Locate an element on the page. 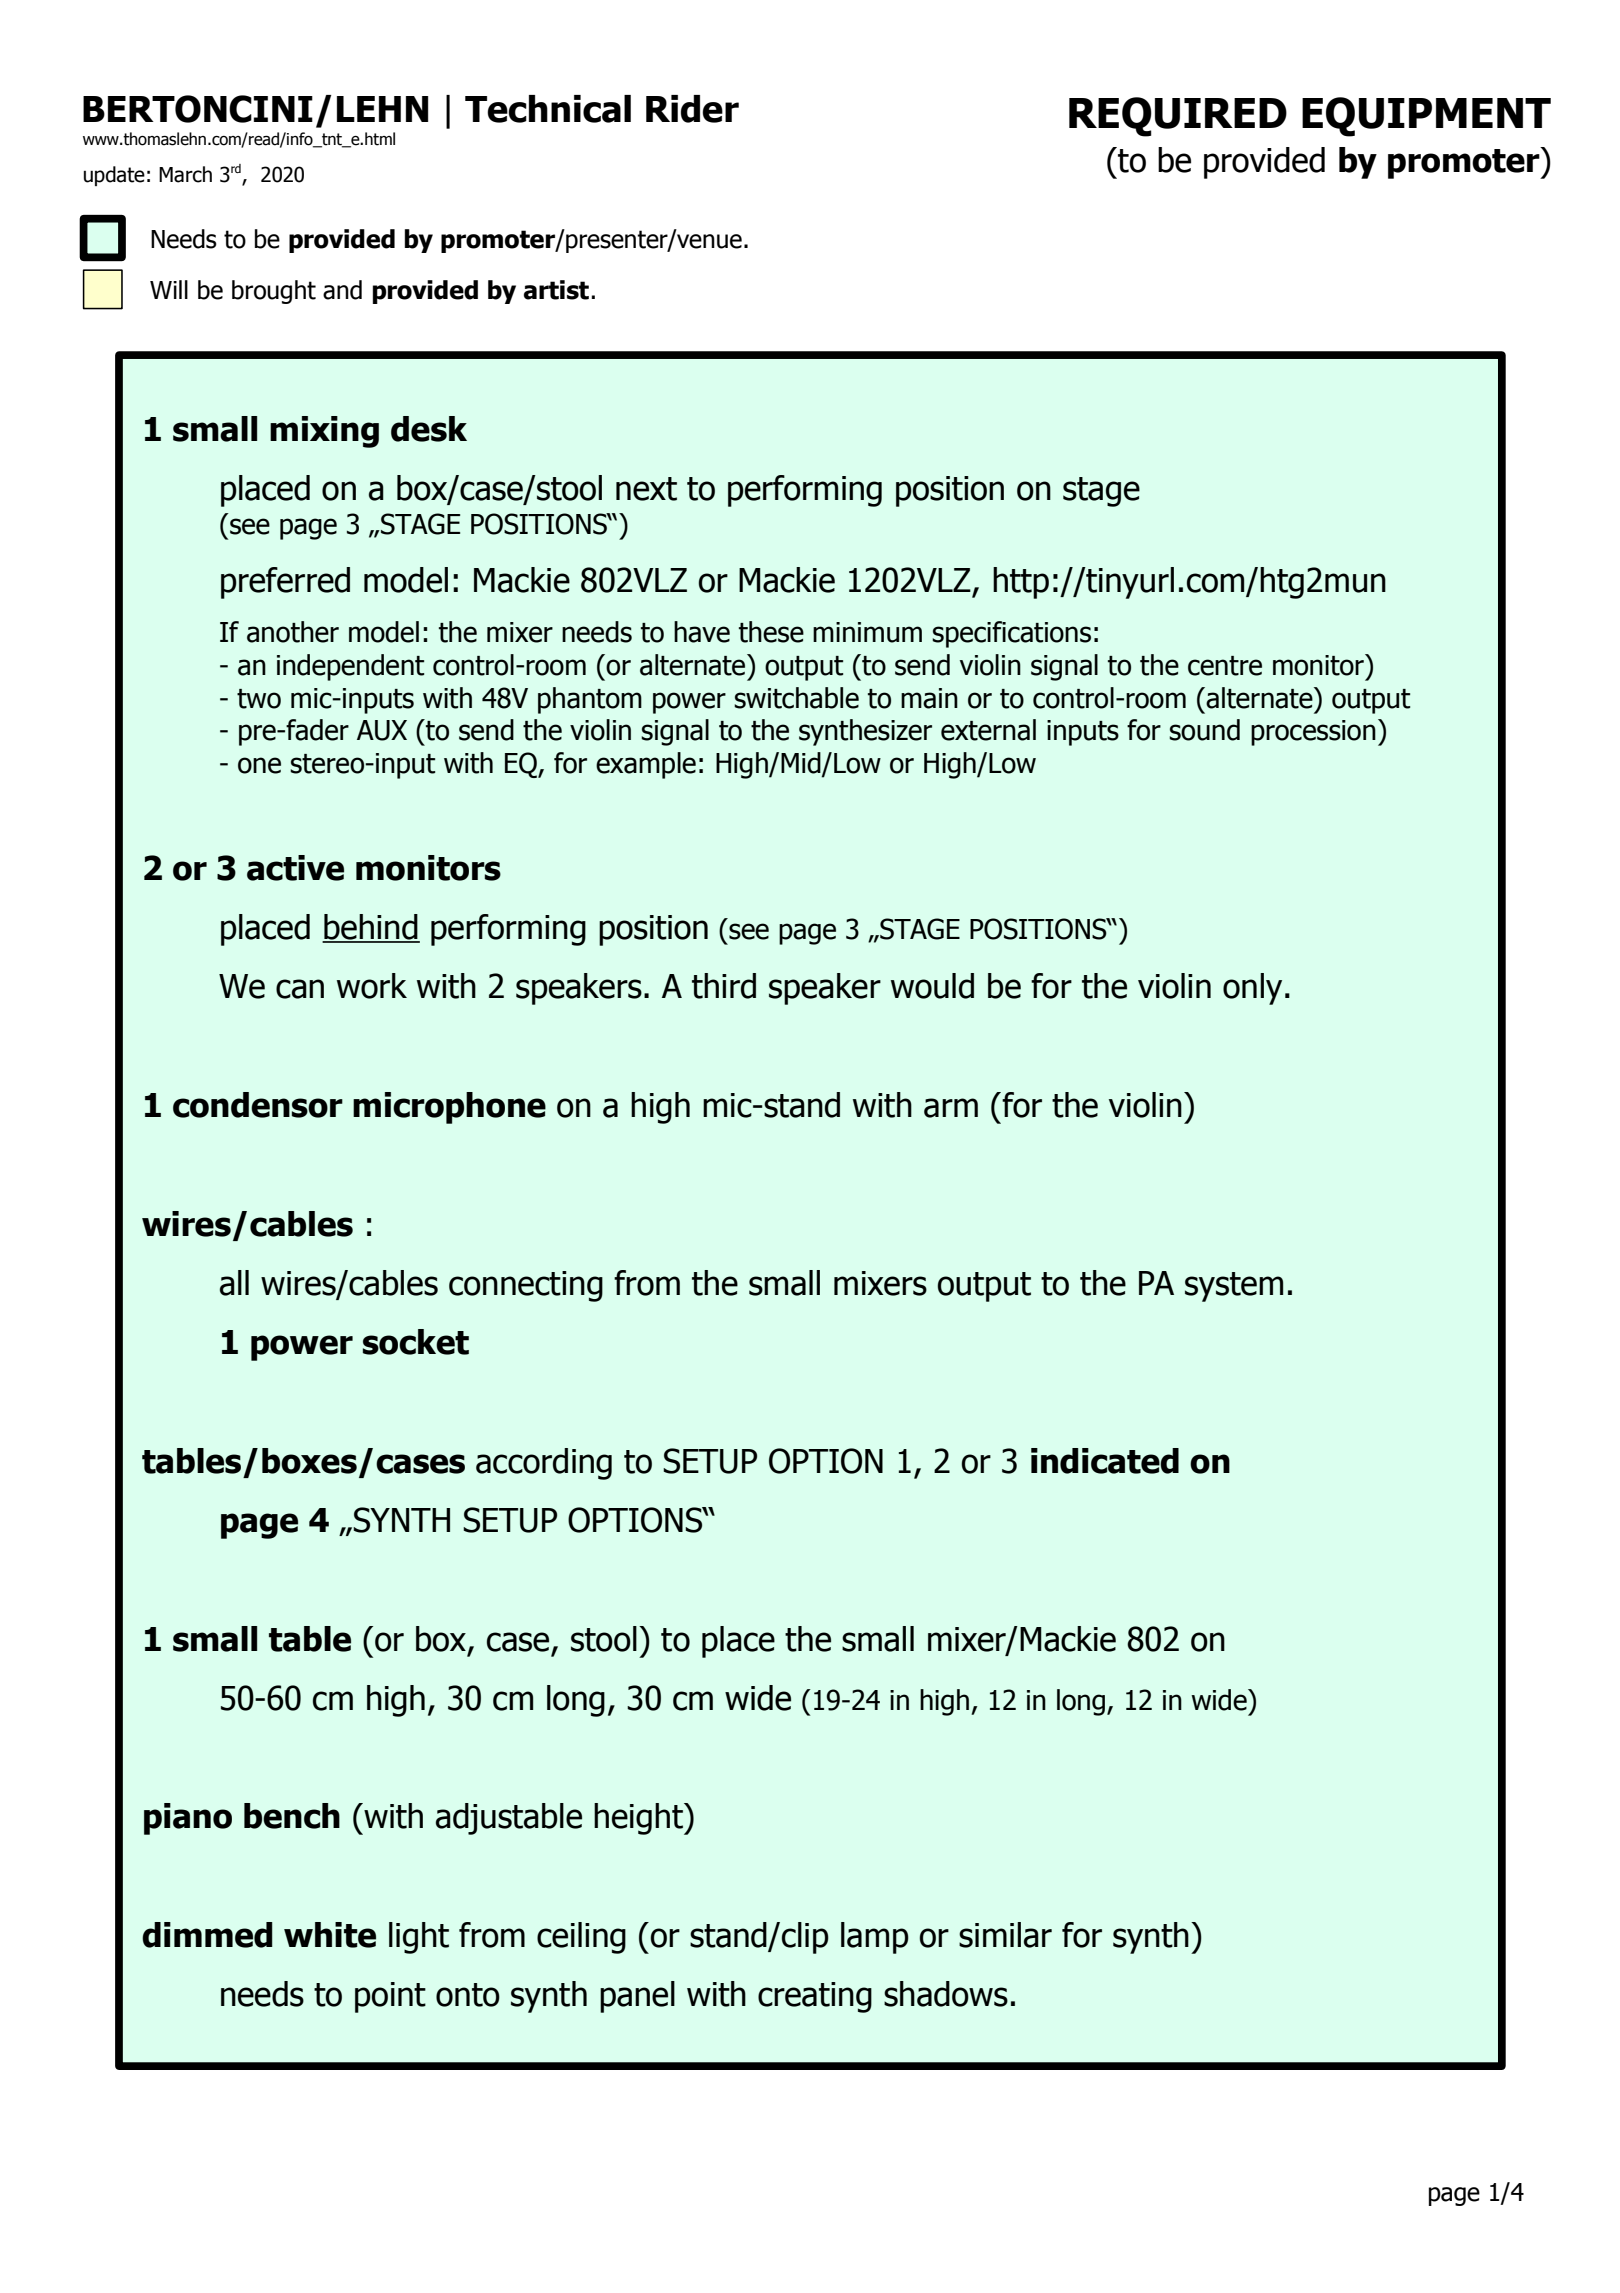  creating is located at coordinates (815, 1997).
